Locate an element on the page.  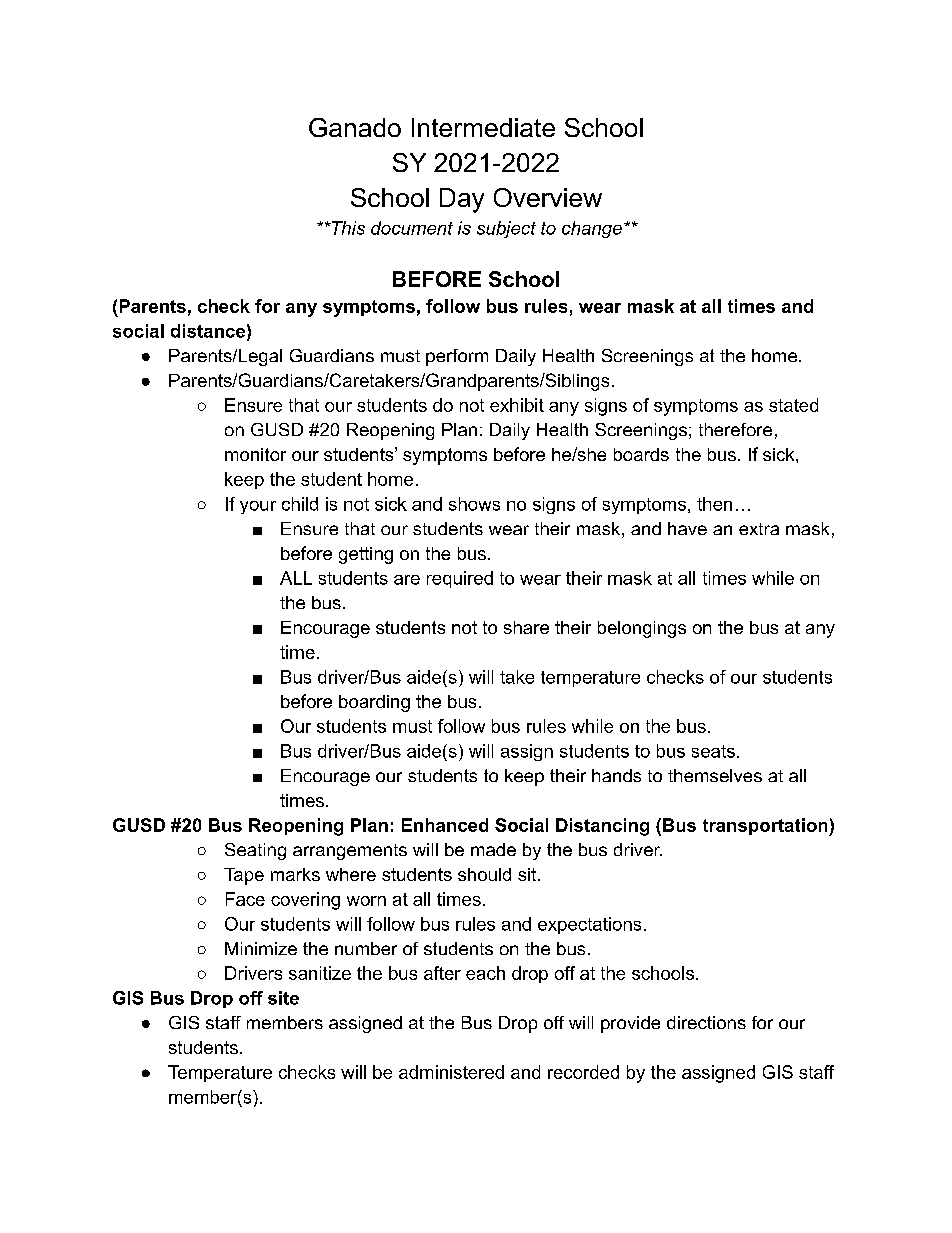
marks is located at coordinates (295, 874).
